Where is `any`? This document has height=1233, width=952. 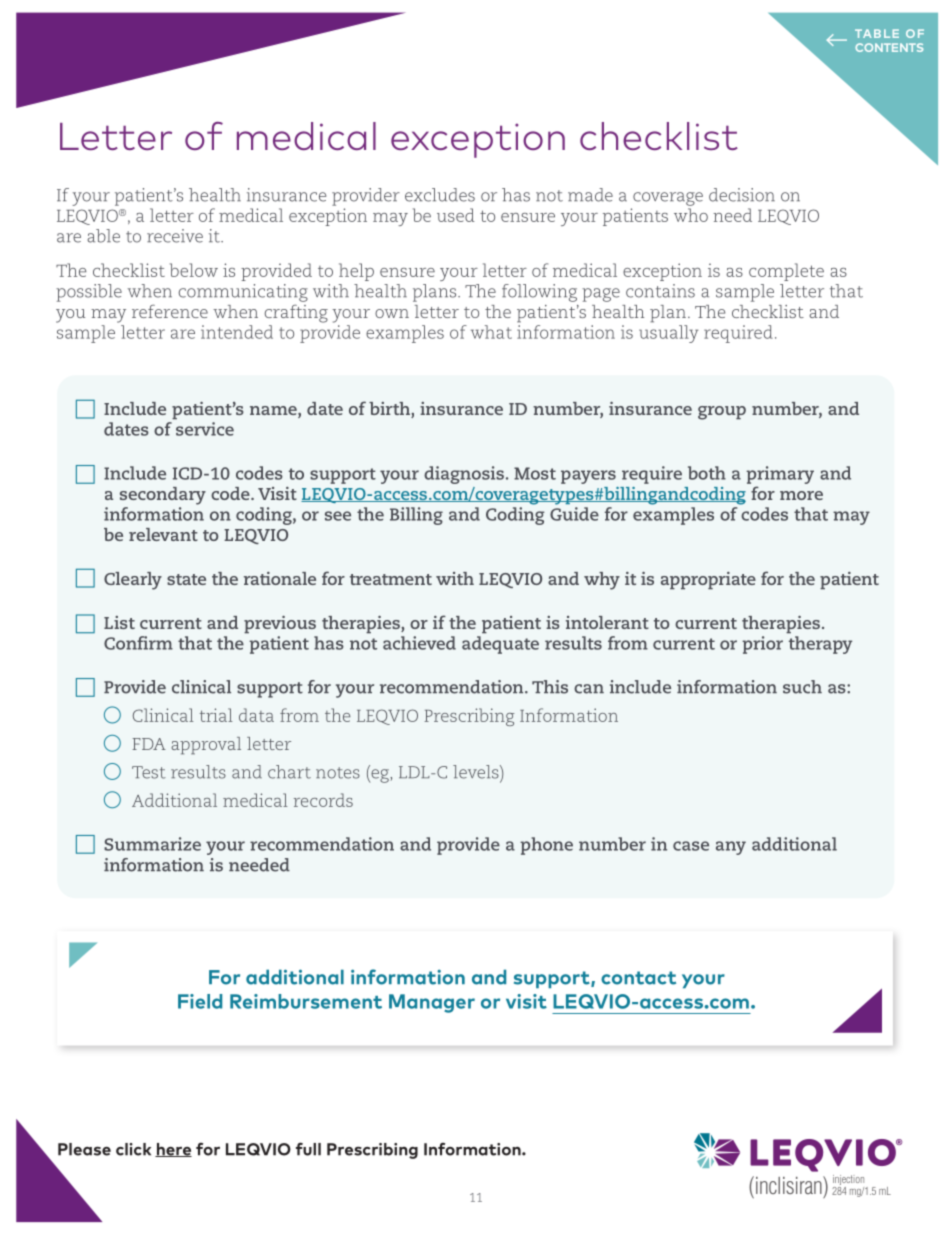
any is located at coordinates (731, 848).
